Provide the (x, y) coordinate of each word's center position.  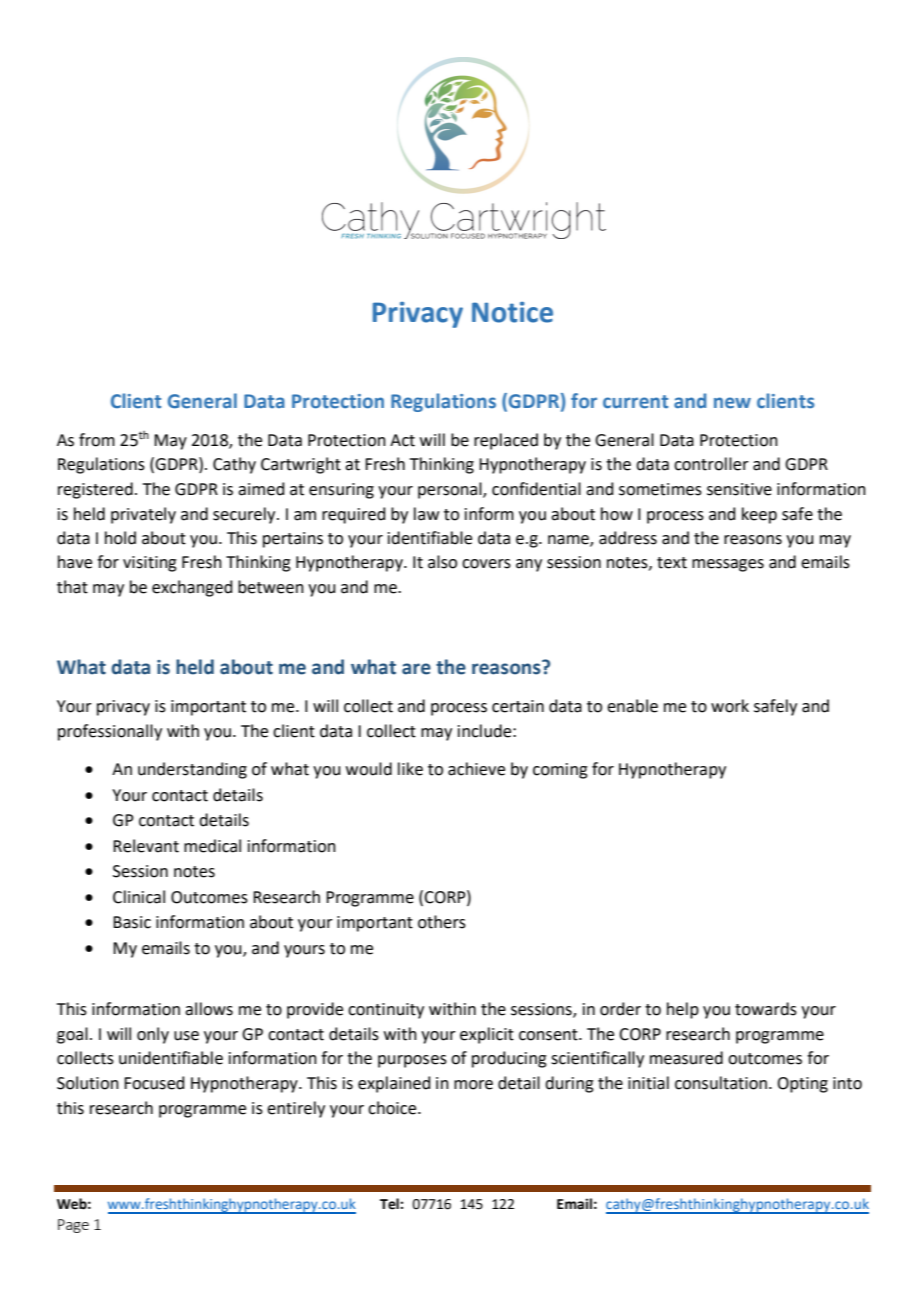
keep (759, 515)
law (426, 514)
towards (766, 1009)
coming (560, 771)
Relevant (146, 846)
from (97, 440)
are (416, 669)
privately (143, 515)
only (153, 1035)
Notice (512, 312)
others (442, 922)
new (732, 403)
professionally (110, 732)
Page (73, 1226)
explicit (487, 1035)
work (730, 706)
